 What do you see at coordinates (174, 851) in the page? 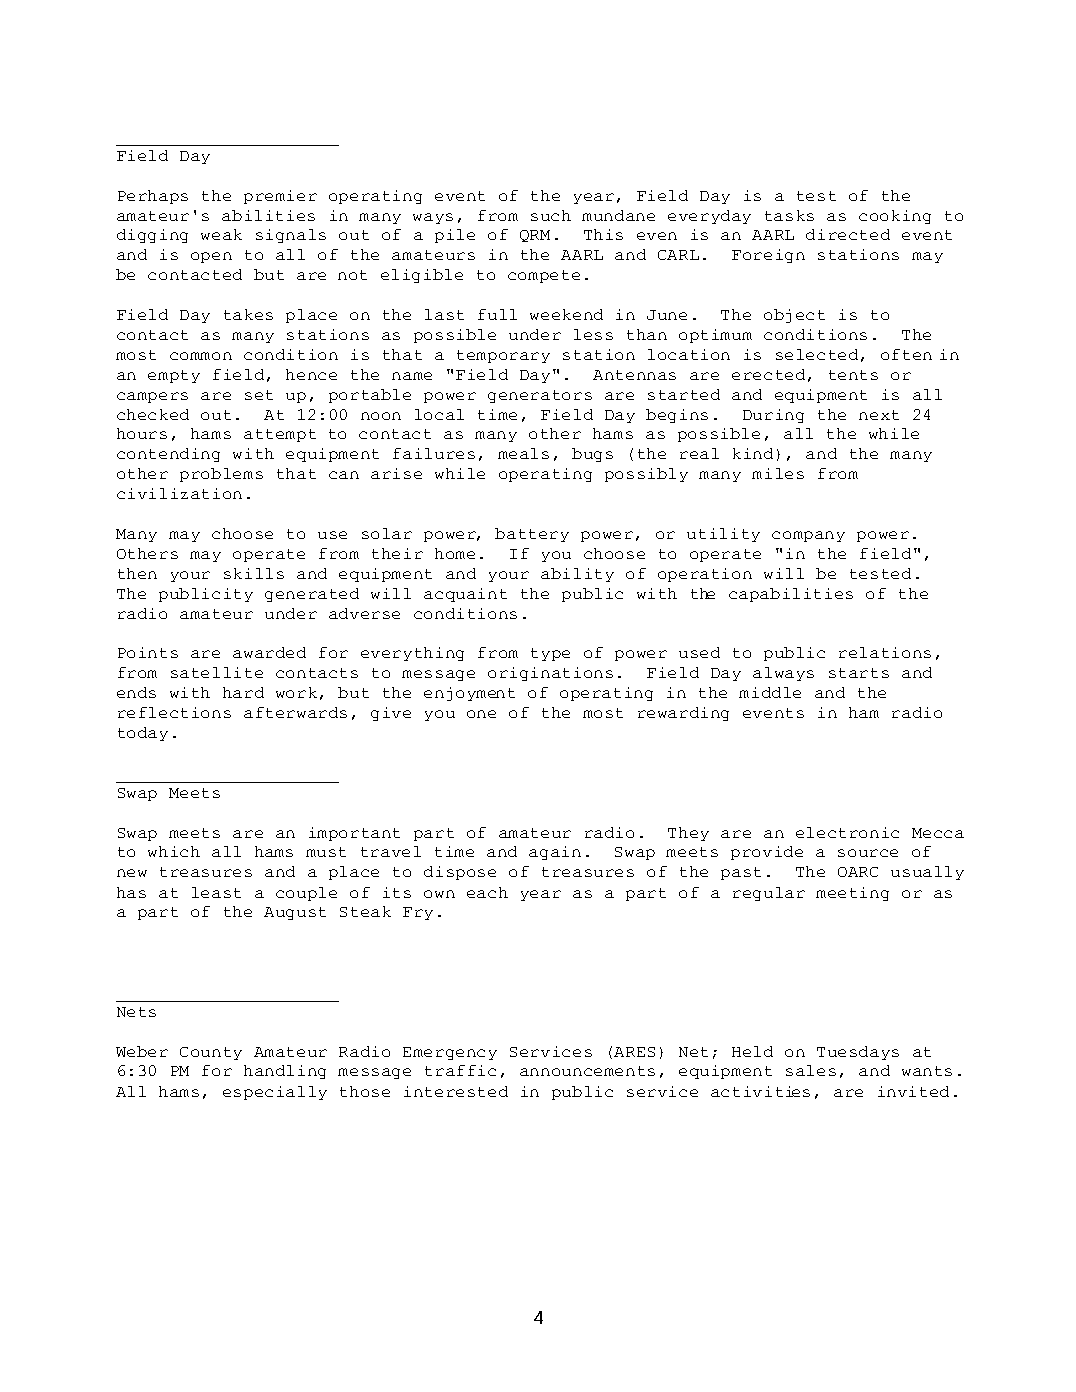
I see `which` at bounding box center [174, 851].
